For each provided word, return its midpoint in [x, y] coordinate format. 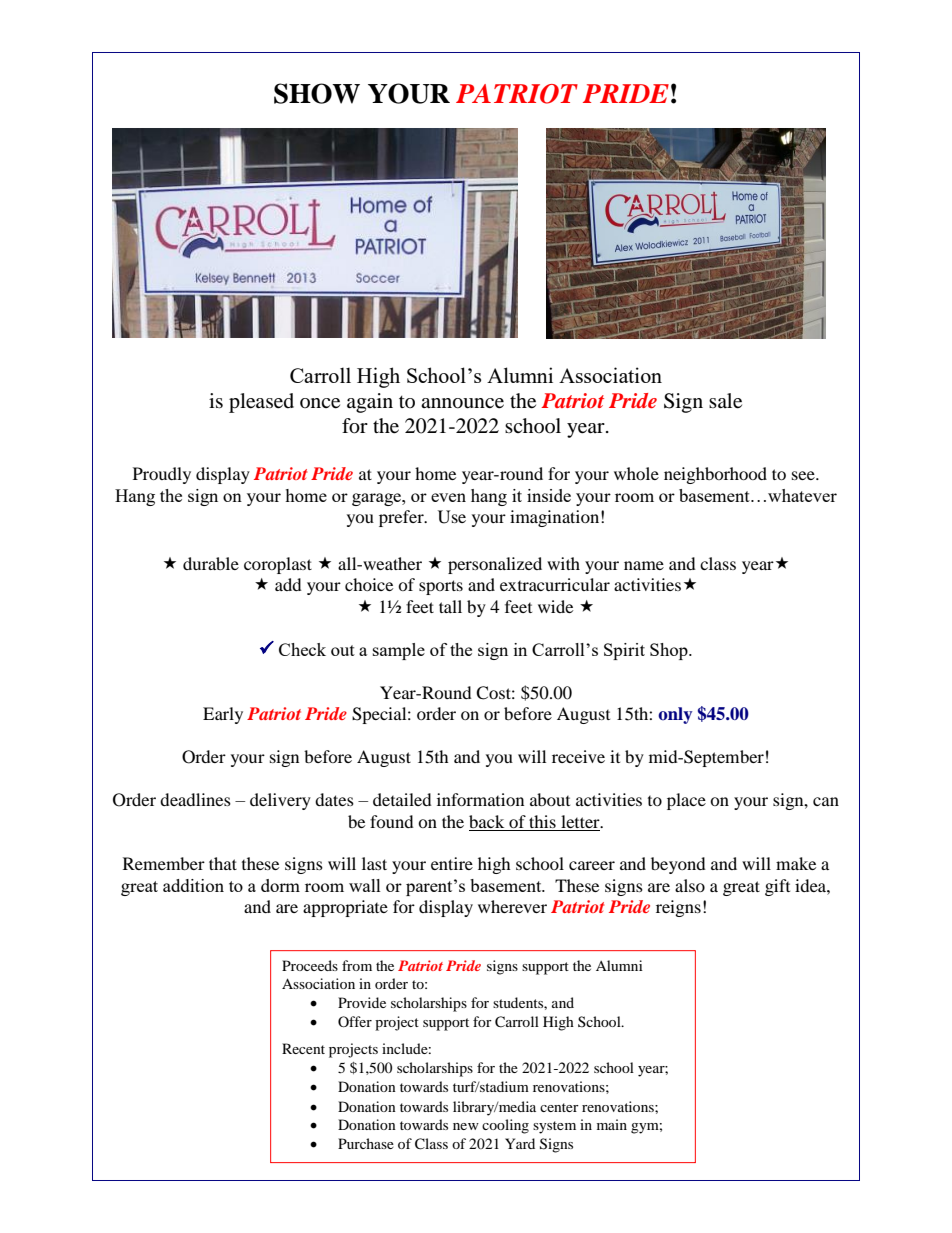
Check [302, 649]
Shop [670, 651]
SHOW [317, 93]
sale [725, 401]
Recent [303, 1048]
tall [450, 606]
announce [462, 403]
